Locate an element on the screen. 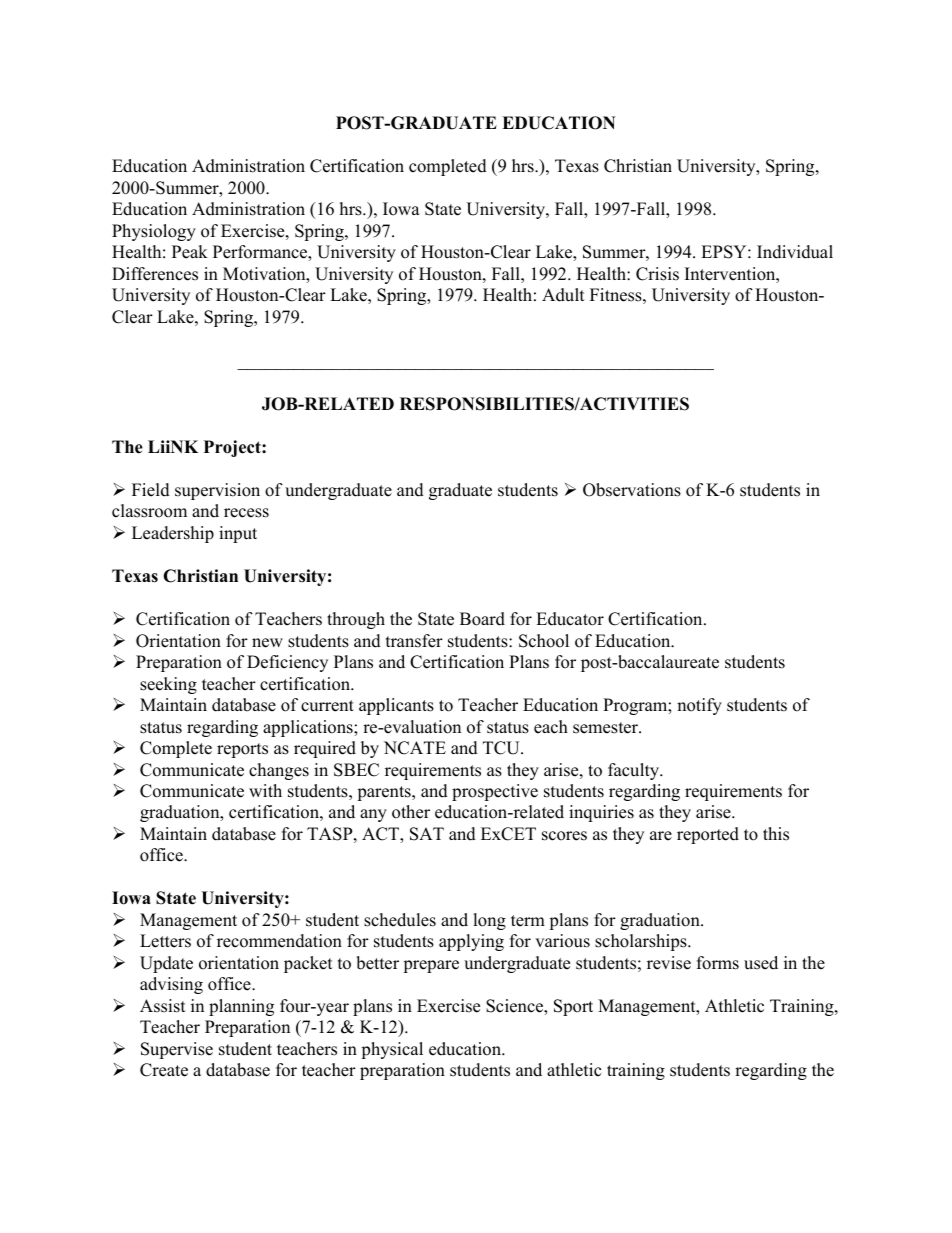  Board is located at coordinates (482, 619).
